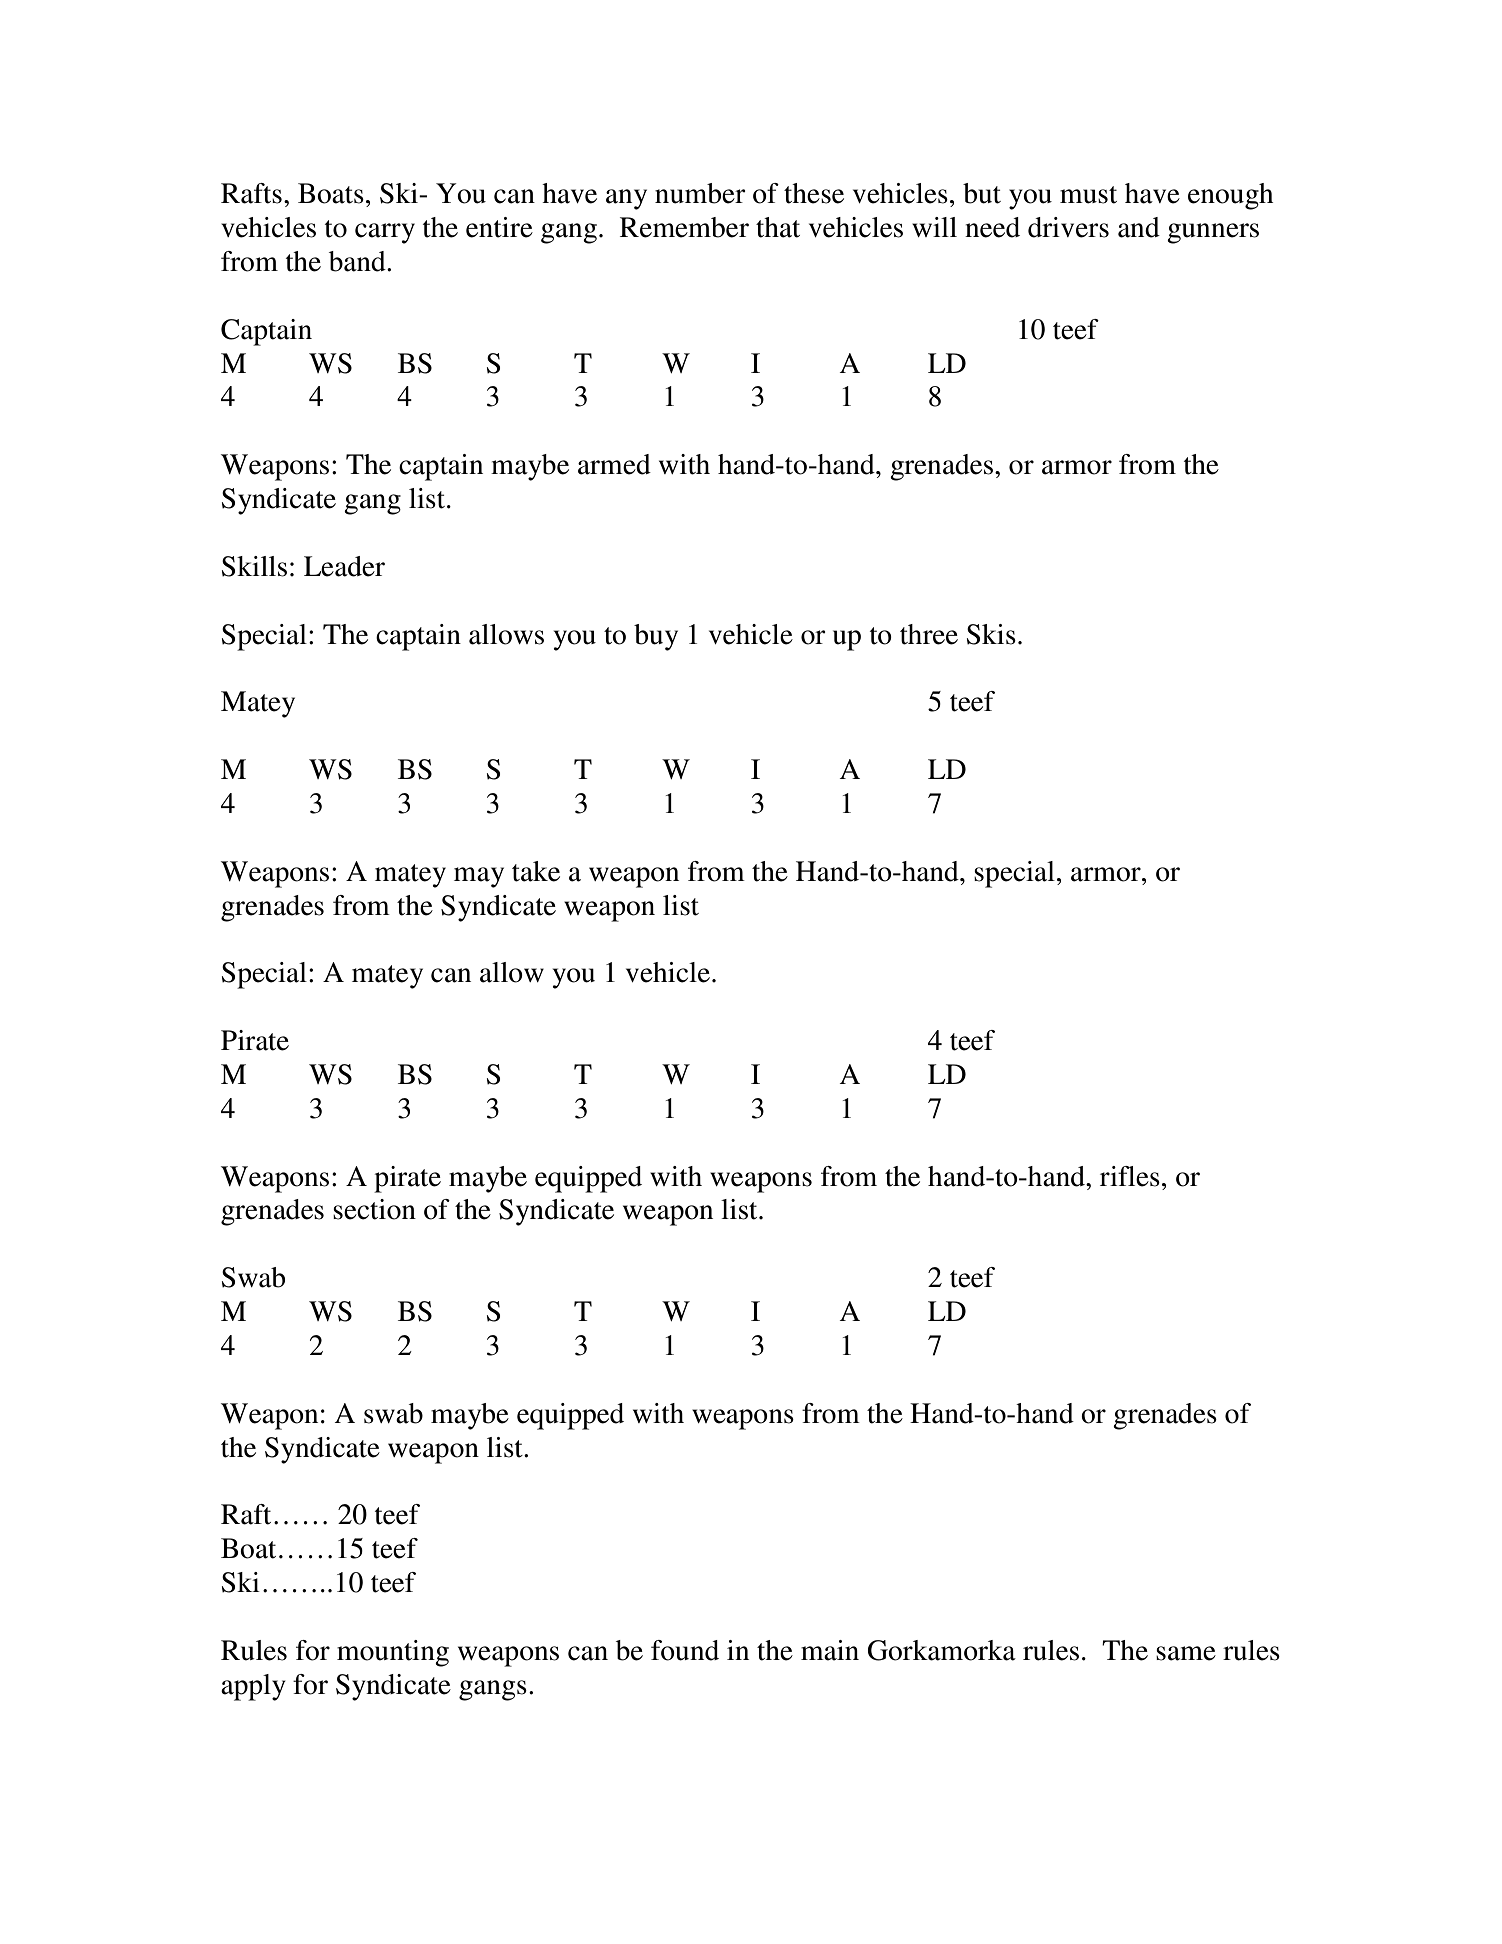 Image resolution: width=1502 pixels, height=1944 pixels. Describe the element at coordinates (685, 1650) in the screenshot. I see `found` at that location.
